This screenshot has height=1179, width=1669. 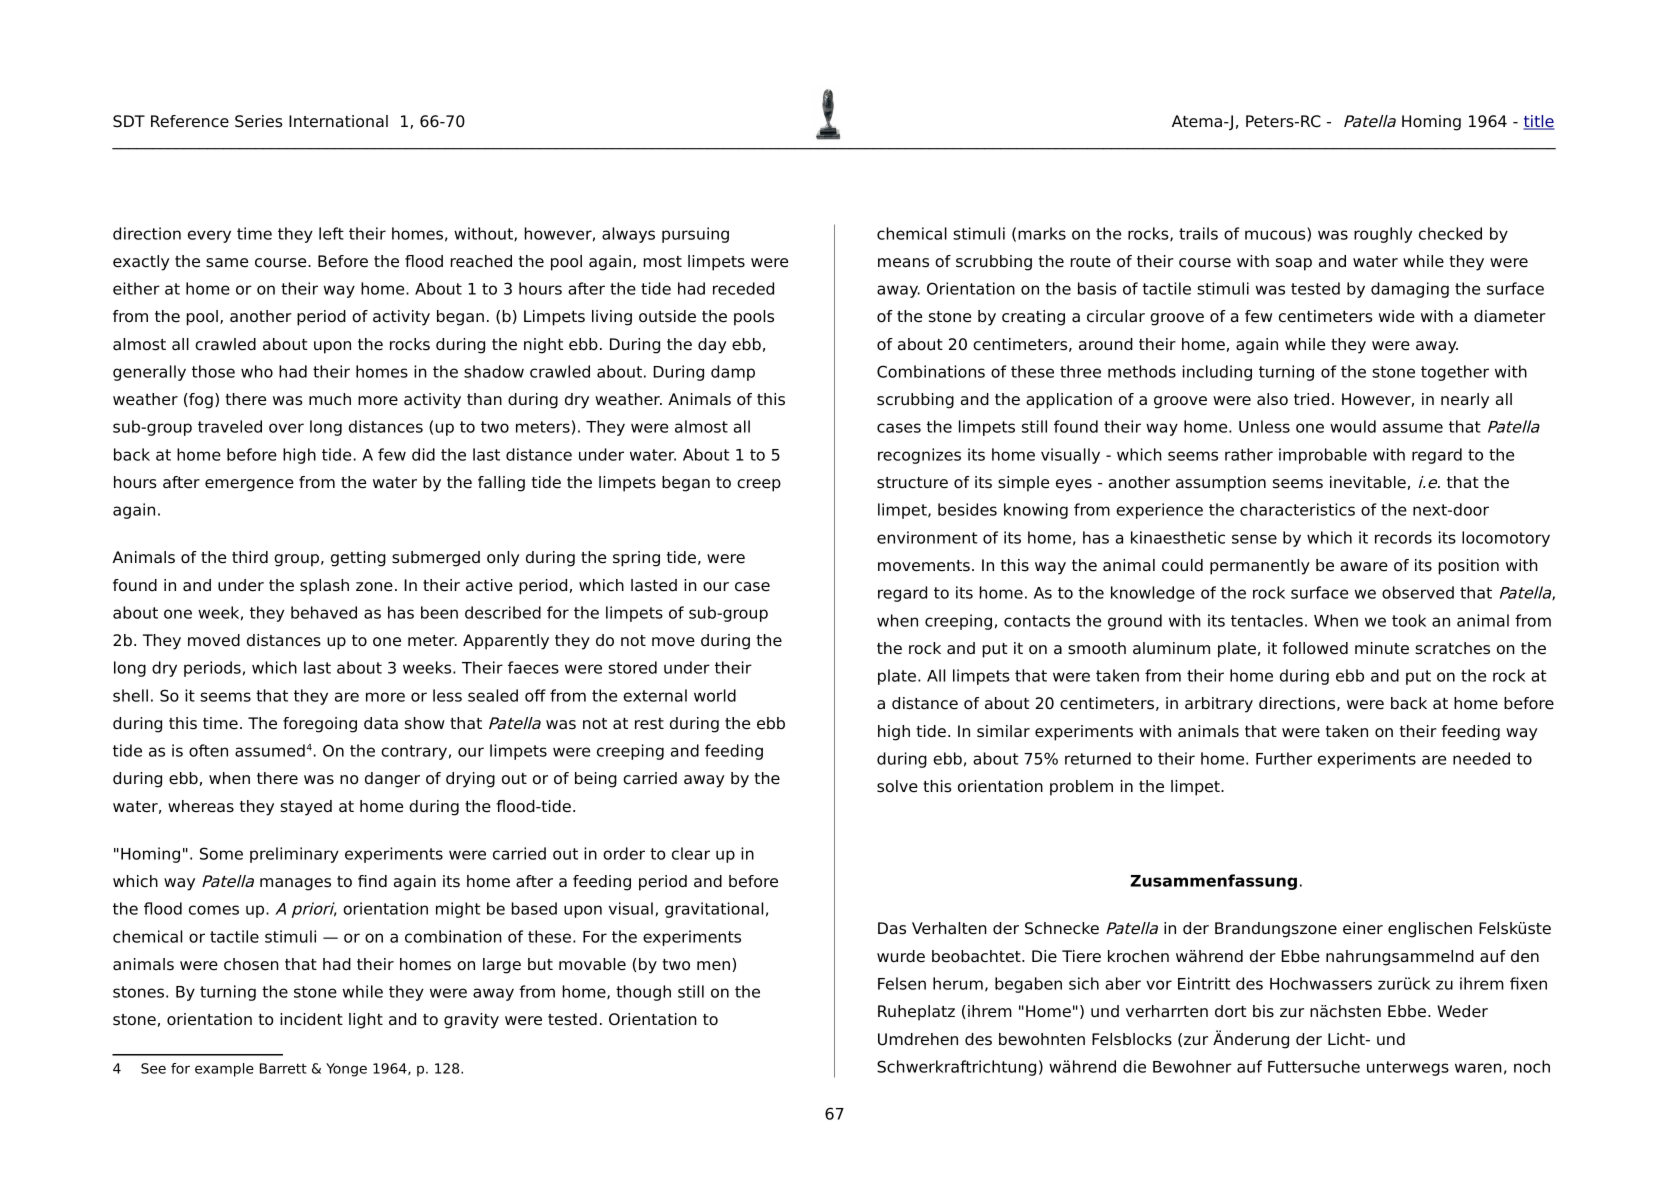 What do you see at coordinates (927, 537) in the screenshot?
I see `environment` at bounding box center [927, 537].
